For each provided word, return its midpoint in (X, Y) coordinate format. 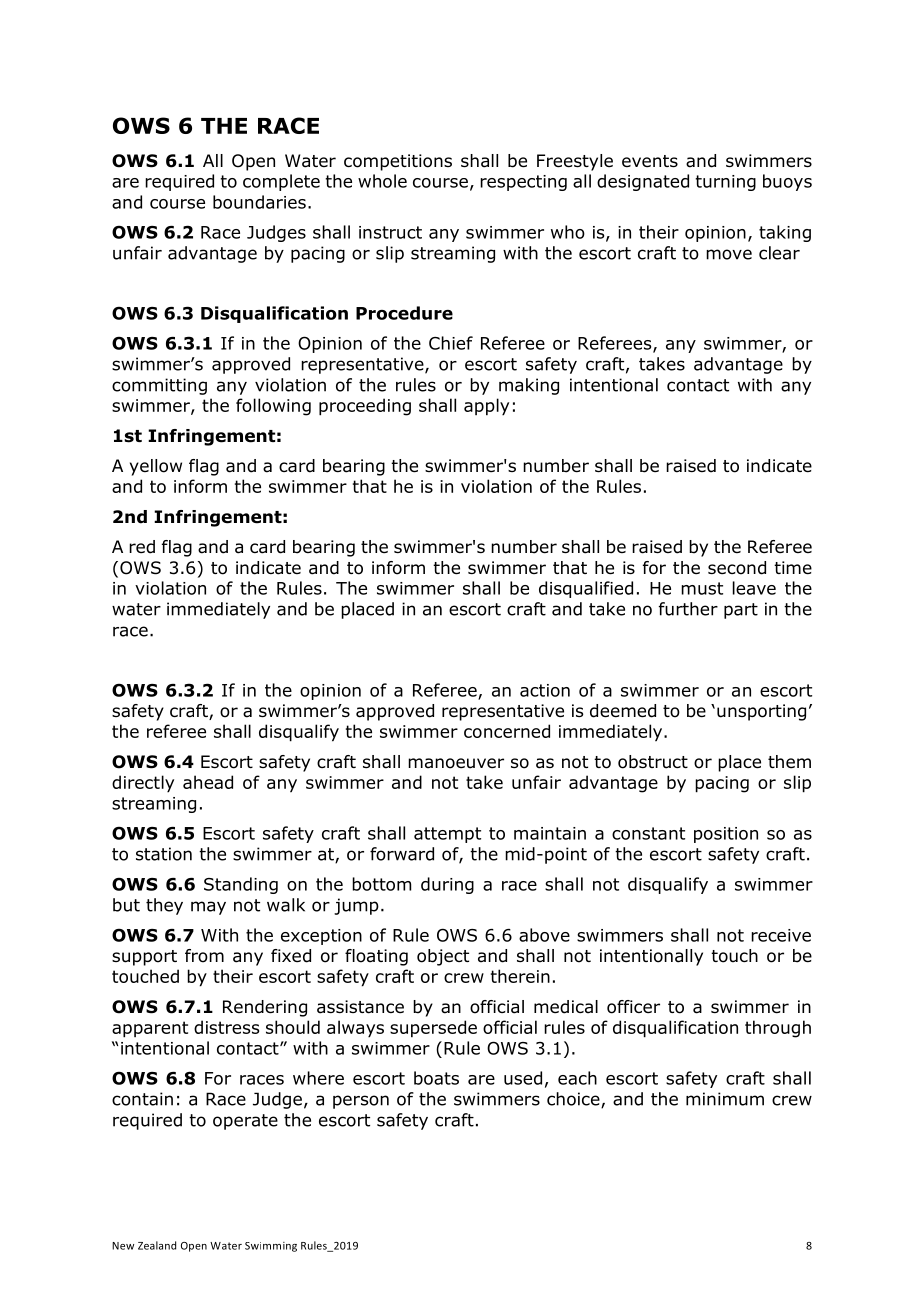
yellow (156, 467)
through (778, 1029)
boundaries (259, 202)
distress (226, 1027)
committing (159, 386)
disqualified (586, 589)
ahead (208, 782)
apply (486, 407)
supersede (433, 1029)
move (729, 254)
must (702, 588)
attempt (447, 835)
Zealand (157, 1245)
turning (725, 183)
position (726, 835)
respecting (523, 183)
